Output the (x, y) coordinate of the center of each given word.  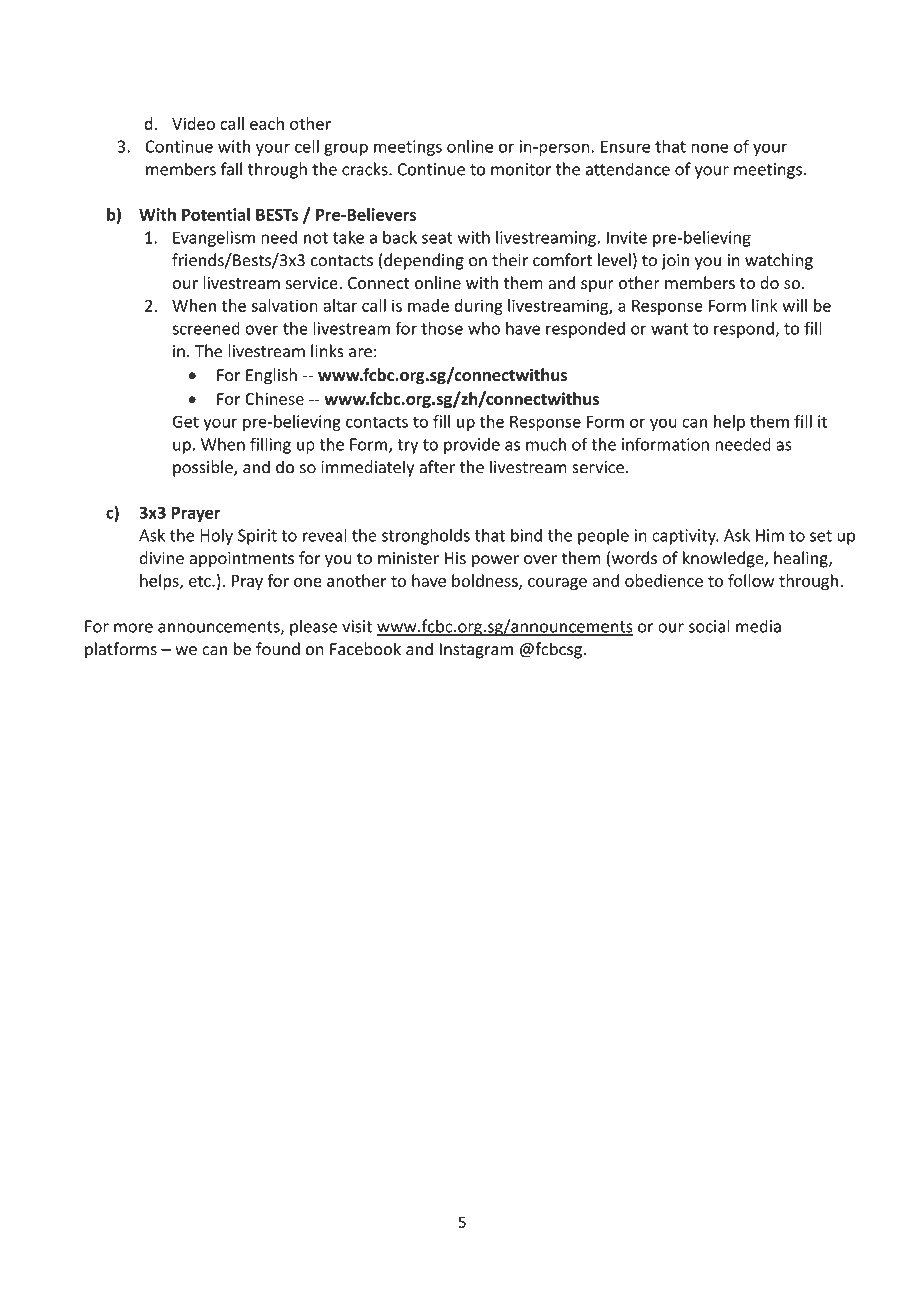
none (710, 148)
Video (193, 123)
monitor (521, 169)
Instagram (476, 651)
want (670, 329)
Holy (216, 536)
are (360, 353)
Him (770, 535)
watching (779, 261)
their (510, 260)
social (709, 626)
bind (526, 535)
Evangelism (214, 238)
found (278, 649)
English (271, 376)
